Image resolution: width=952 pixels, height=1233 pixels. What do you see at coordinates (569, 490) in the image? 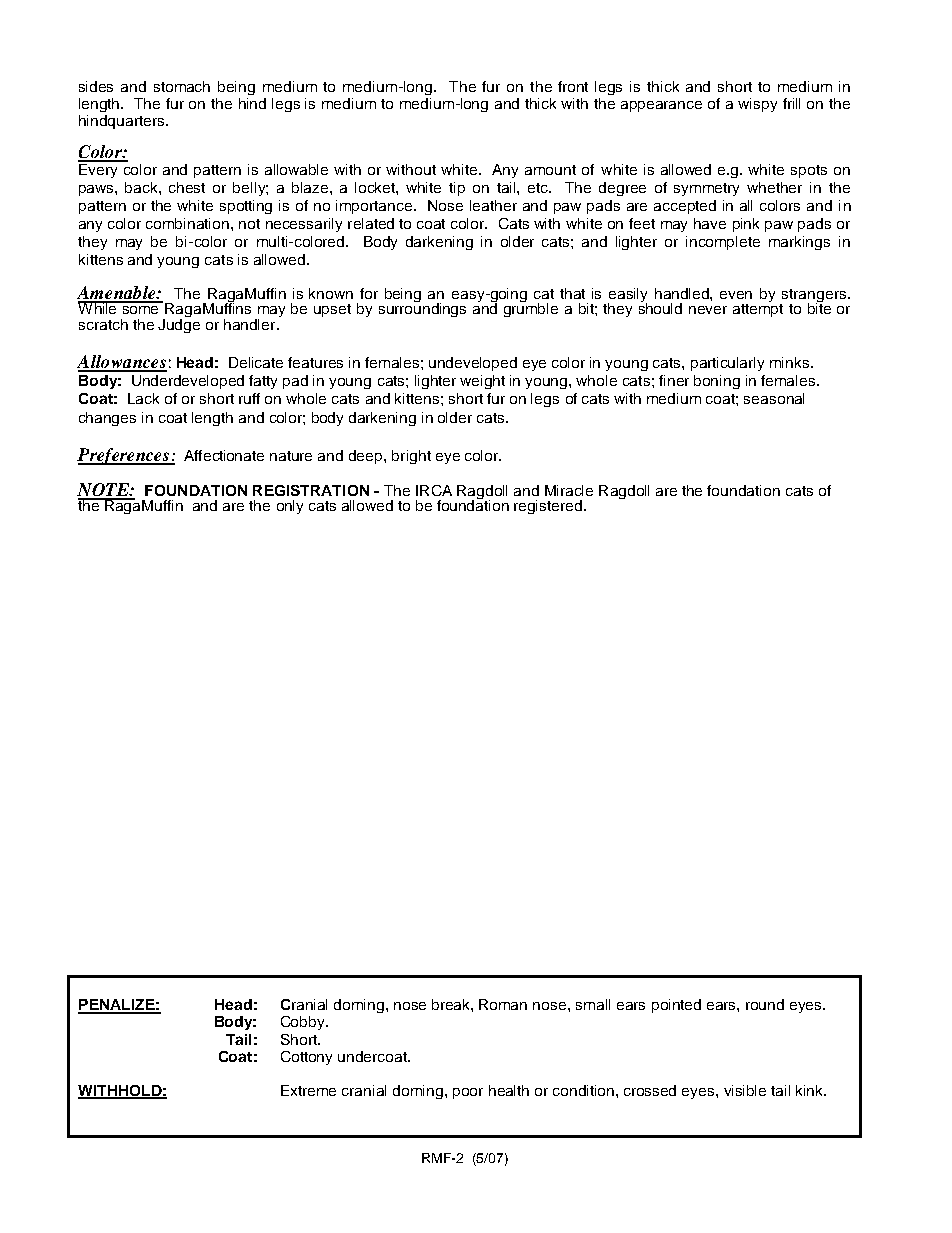
I see `Miracle` at bounding box center [569, 490].
